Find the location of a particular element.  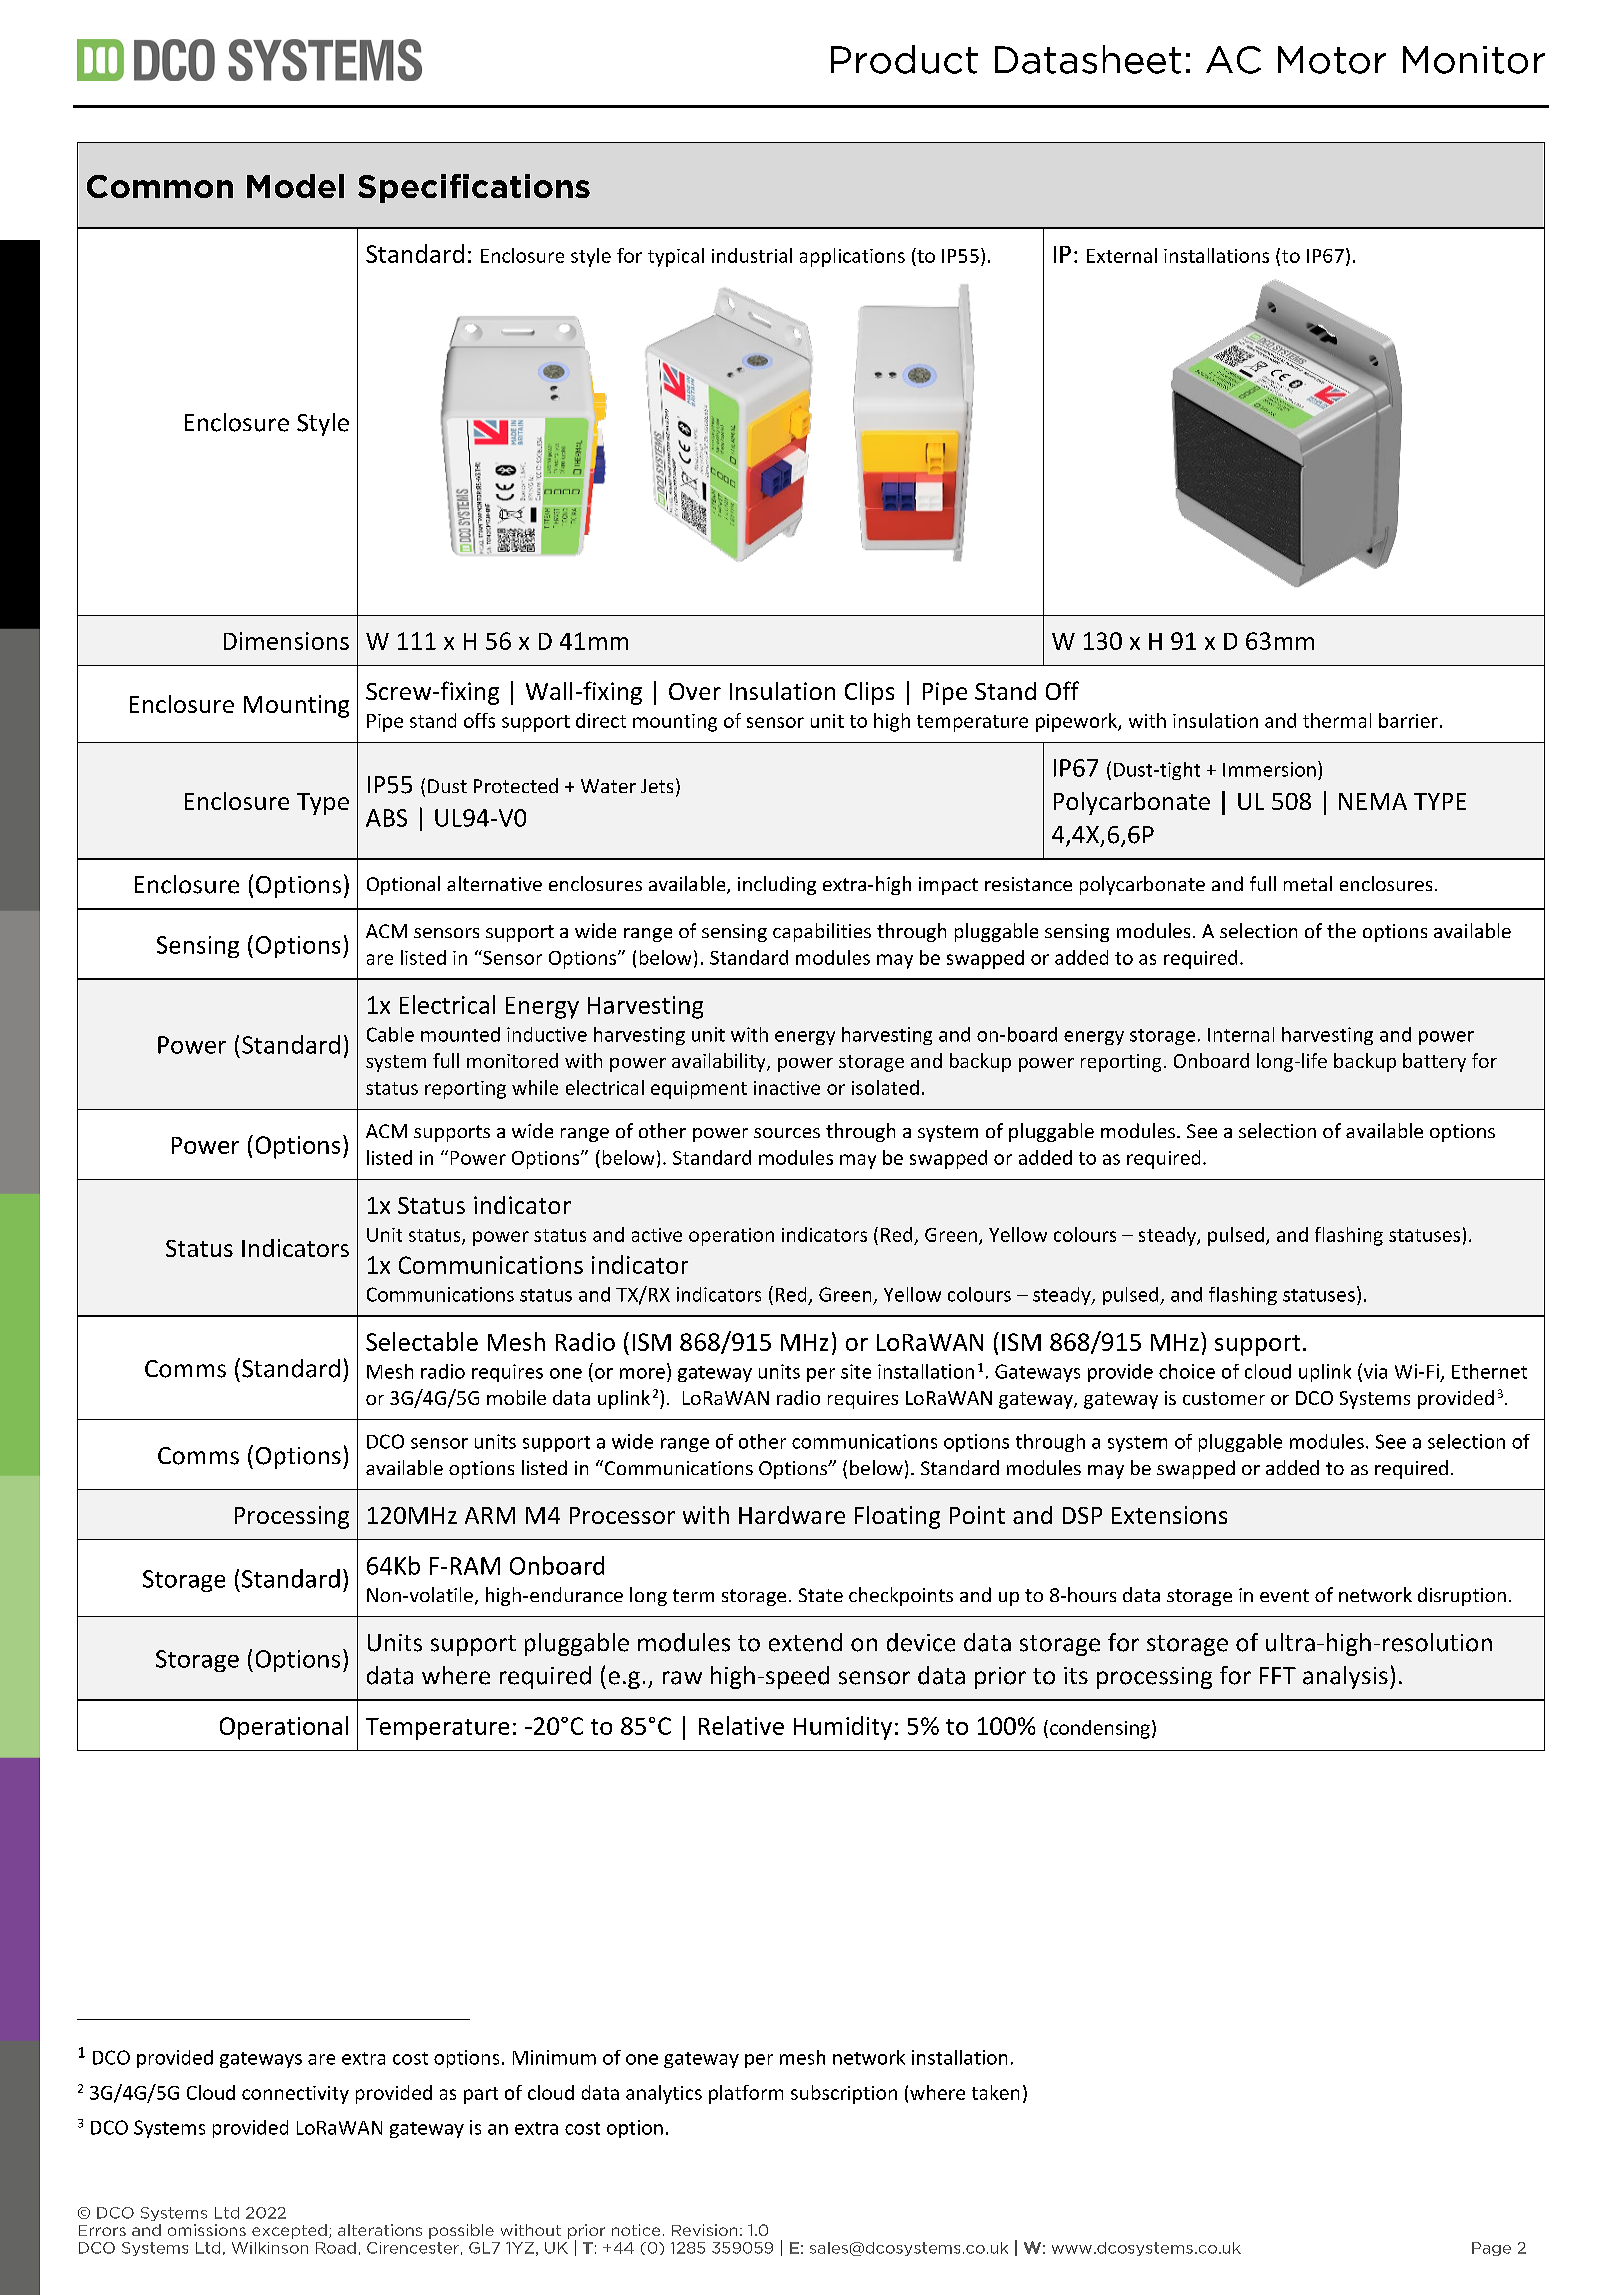

Motor is located at coordinates (1332, 60).
